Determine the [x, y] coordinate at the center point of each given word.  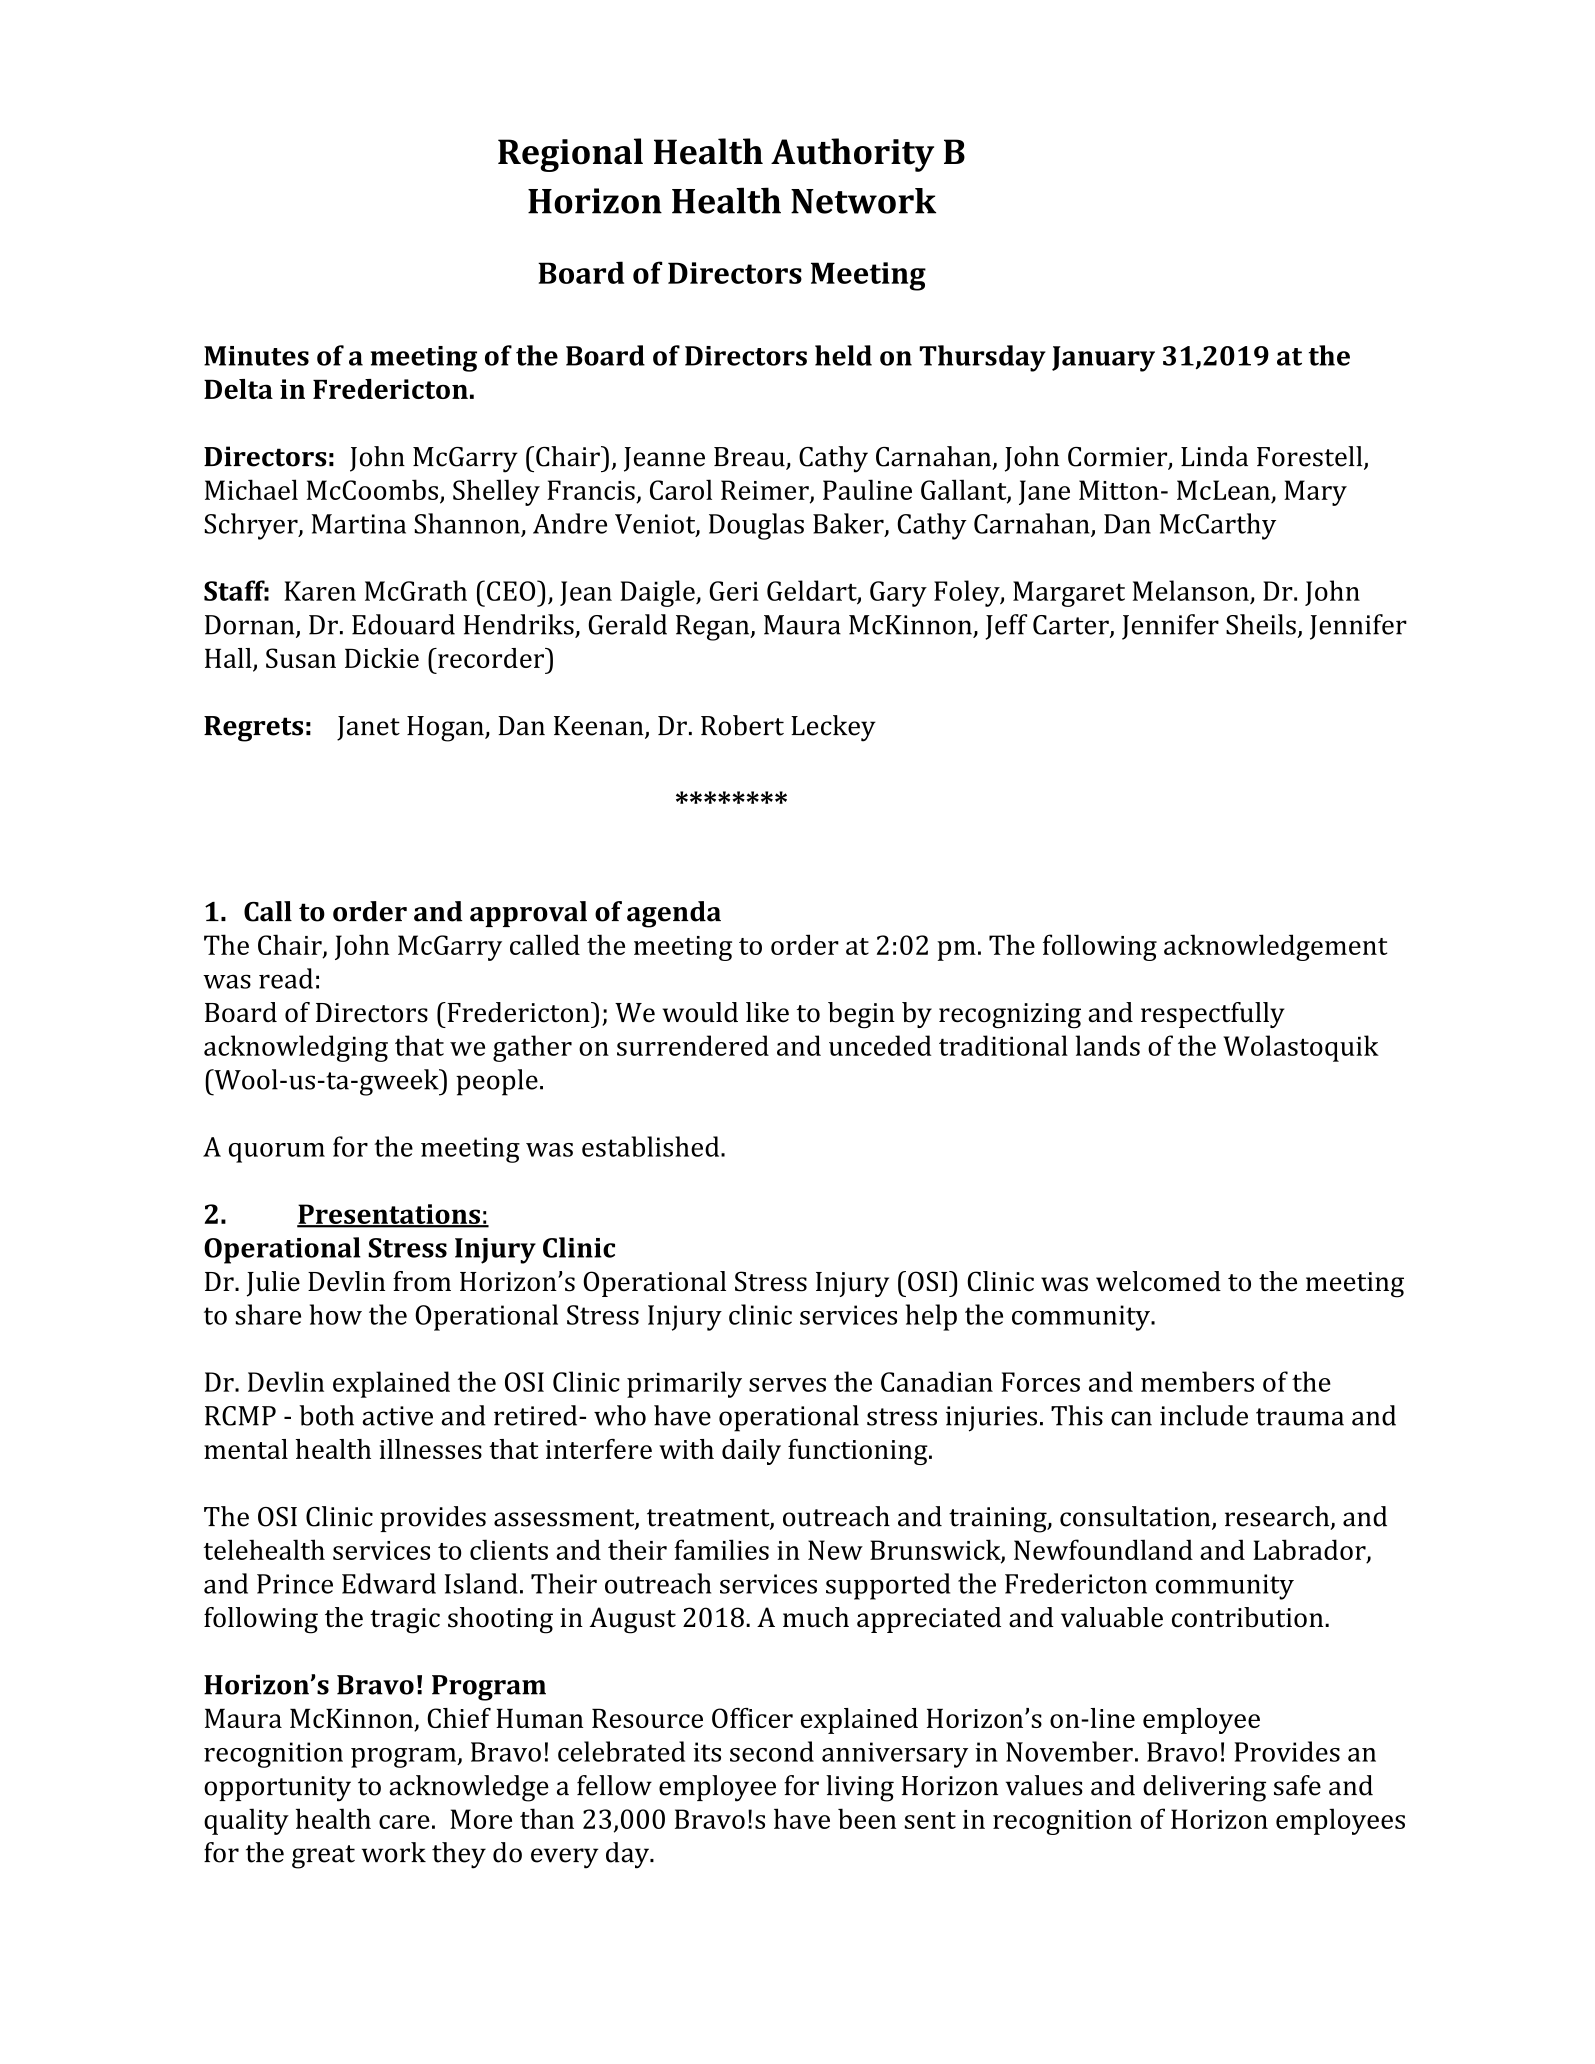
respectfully [1213, 1015]
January [1103, 359]
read [286, 978]
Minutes [256, 356]
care [404, 1822]
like [767, 1012]
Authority [852, 155]
